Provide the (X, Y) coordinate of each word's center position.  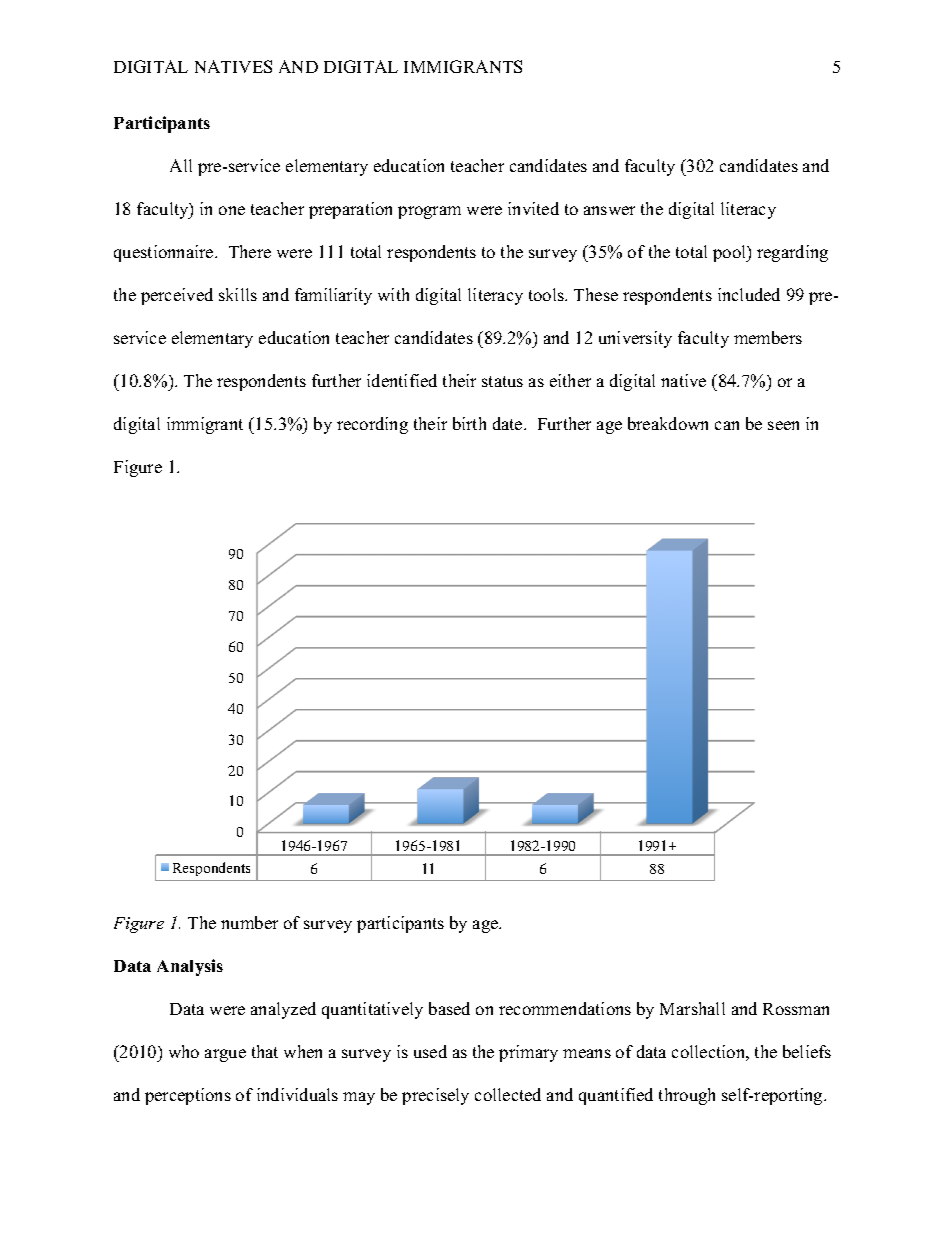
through (687, 1096)
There (250, 251)
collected (508, 1094)
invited (533, 208)
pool (731, 253)
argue (225, 1055)
